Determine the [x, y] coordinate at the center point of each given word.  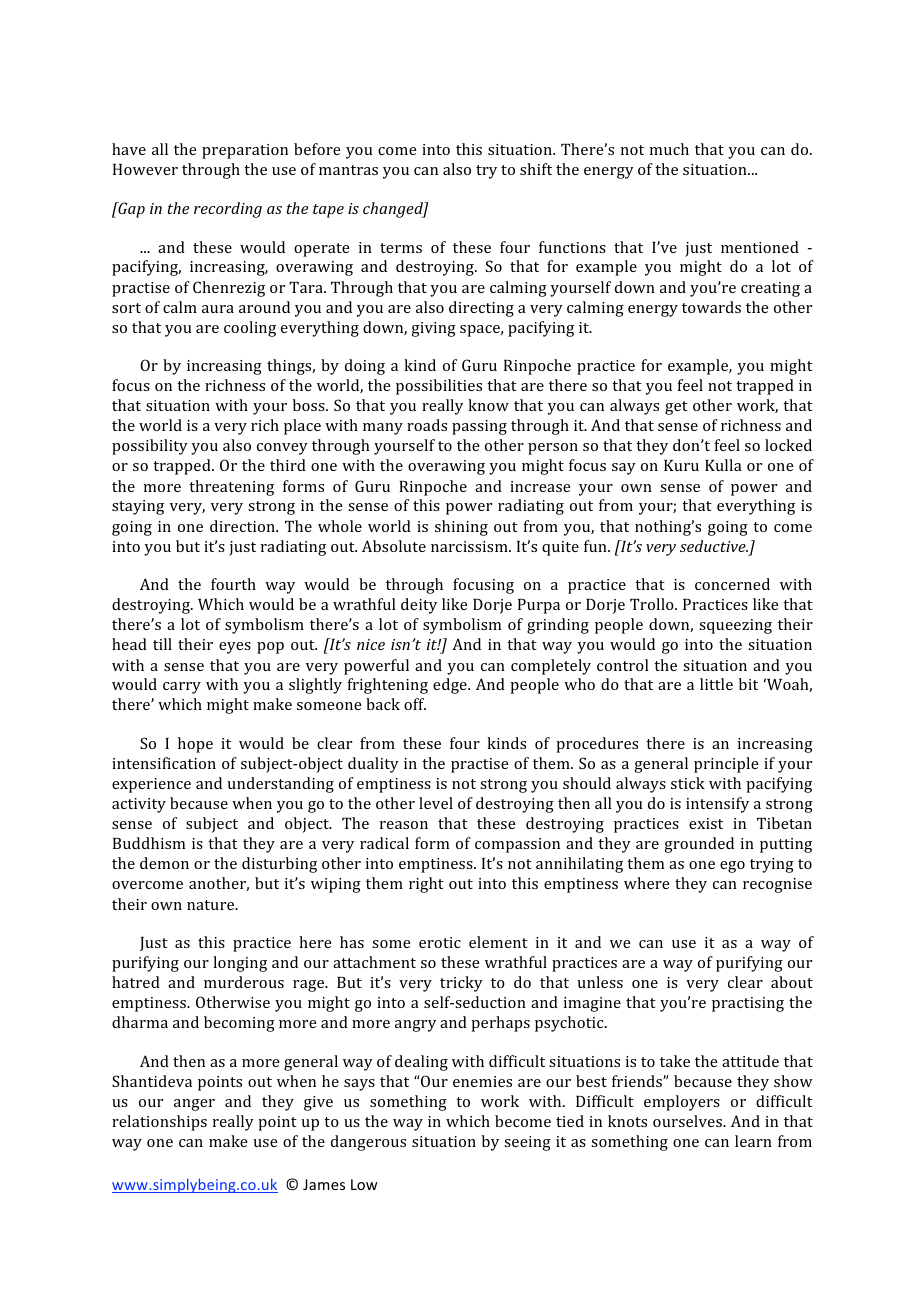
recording [228, 210]
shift [536, 169]
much [669, 149]
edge [451, 686]
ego [732, 867]
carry [182, 688]
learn [753, 1141]
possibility [150, 447]
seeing [527, 1143]
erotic [440, 942]
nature [212, 905]
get [676, 408]
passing [479, 427]
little [716, 684]
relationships [159, 1123]
